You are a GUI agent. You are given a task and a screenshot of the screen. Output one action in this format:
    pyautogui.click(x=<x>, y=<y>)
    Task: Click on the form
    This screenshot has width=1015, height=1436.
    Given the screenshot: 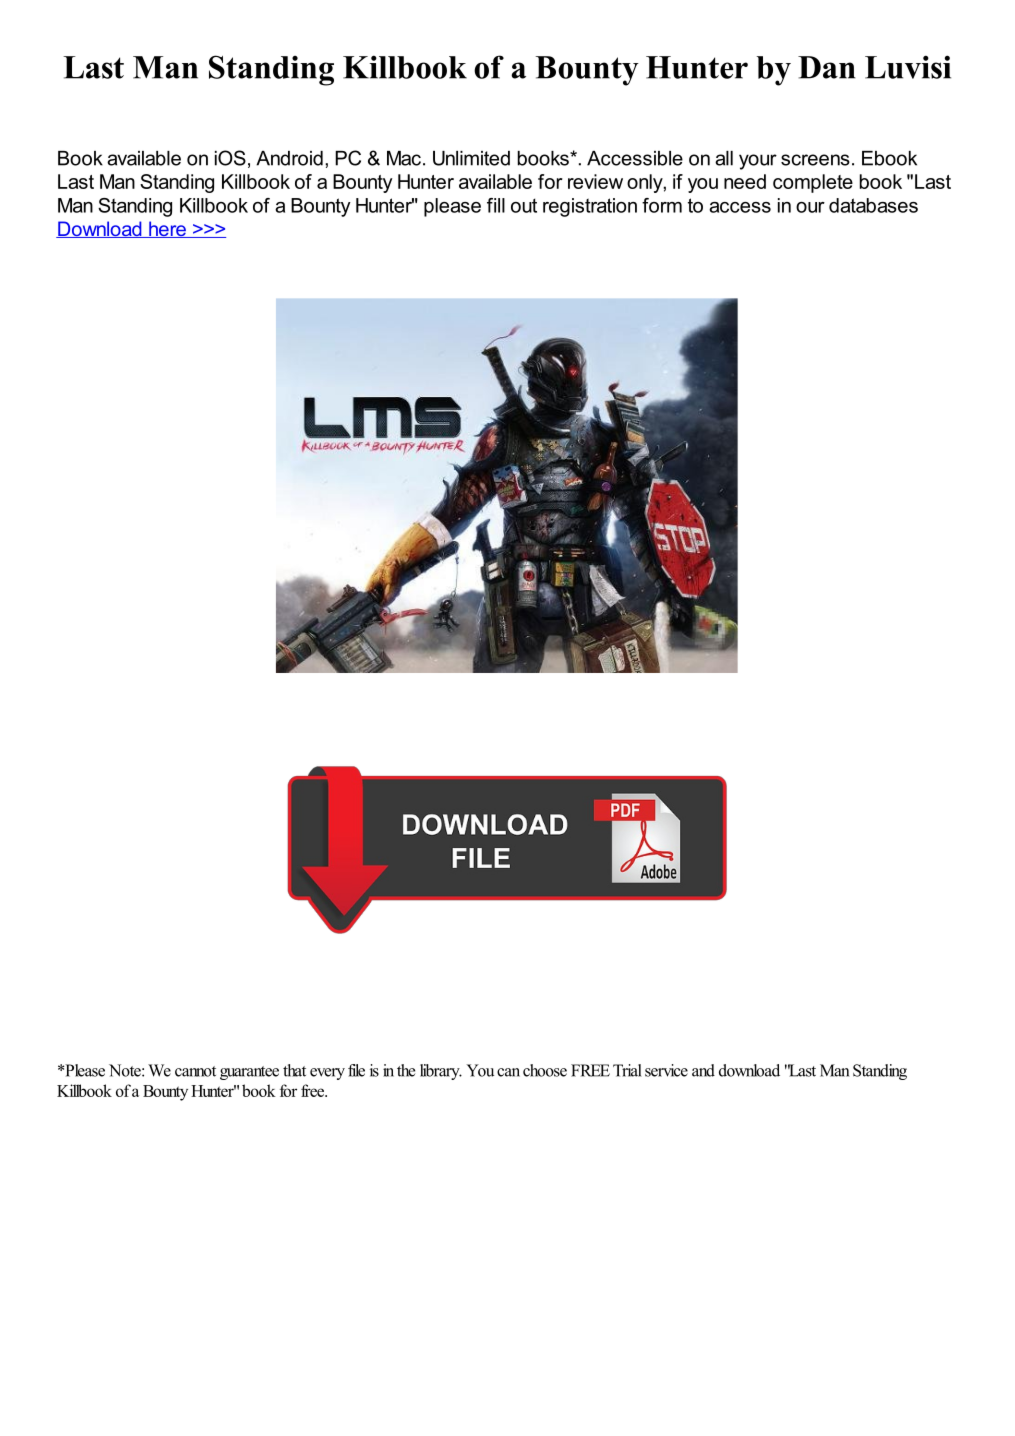 What is the action you would take?
    pyautogui.click(x=662, y=205)
